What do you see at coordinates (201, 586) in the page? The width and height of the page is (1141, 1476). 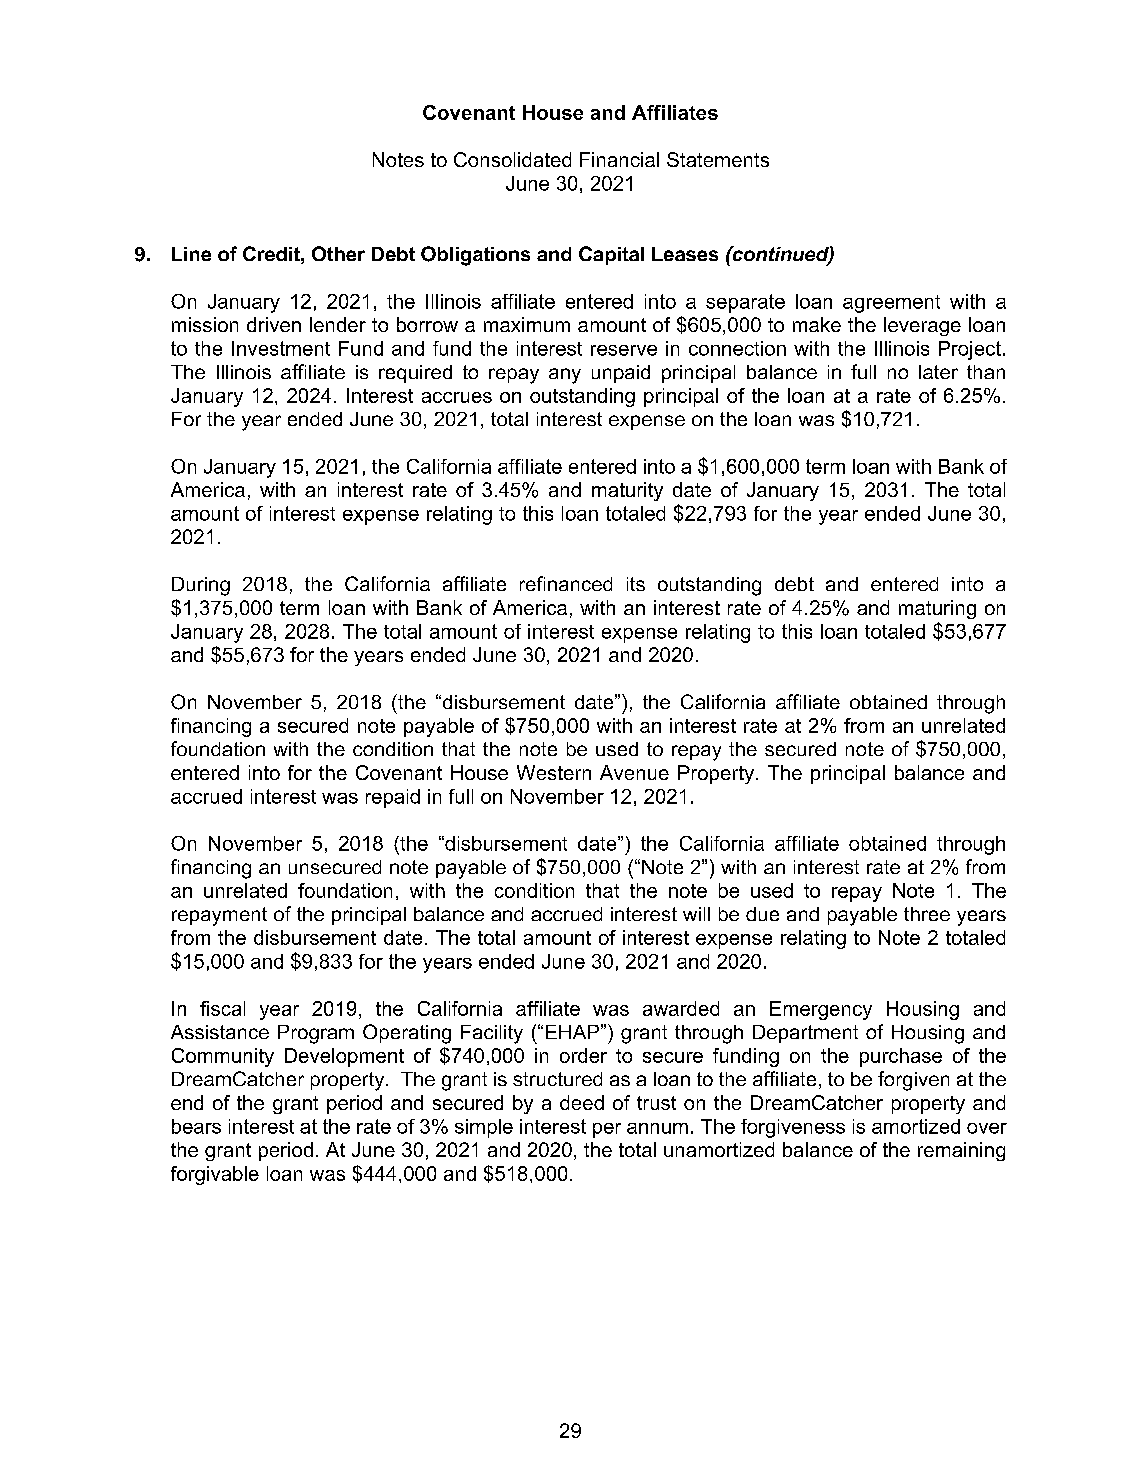 I see `During` at bounding box center [201, 586].
